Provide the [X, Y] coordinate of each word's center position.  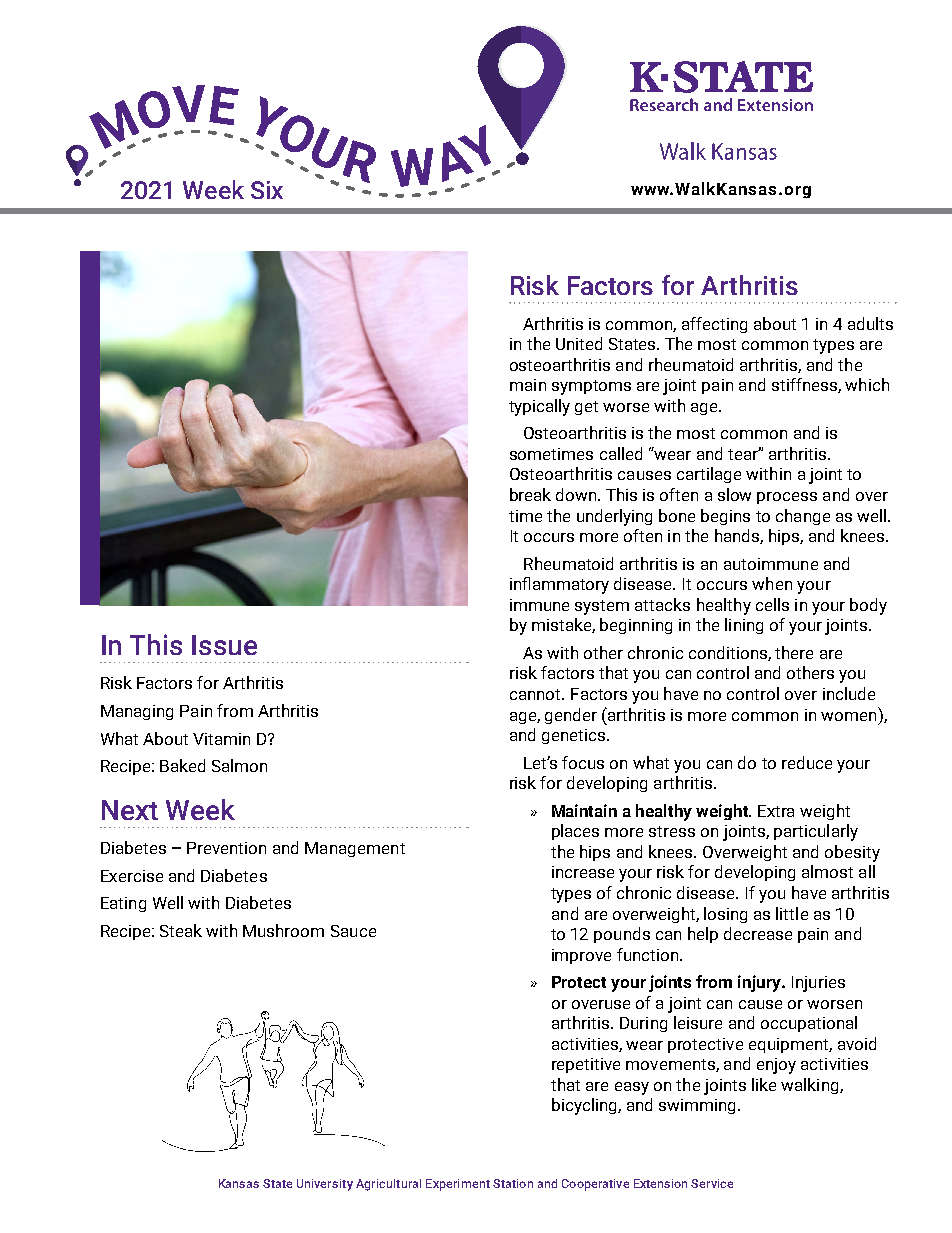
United [579, 343]
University [325, 1185]
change [803, 517]
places [575, 832]
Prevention [226, 848]
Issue [224, 645]
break [530, 494]
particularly [816, 832]
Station [513, 1183]
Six [267, 190]
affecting [714, 325]
